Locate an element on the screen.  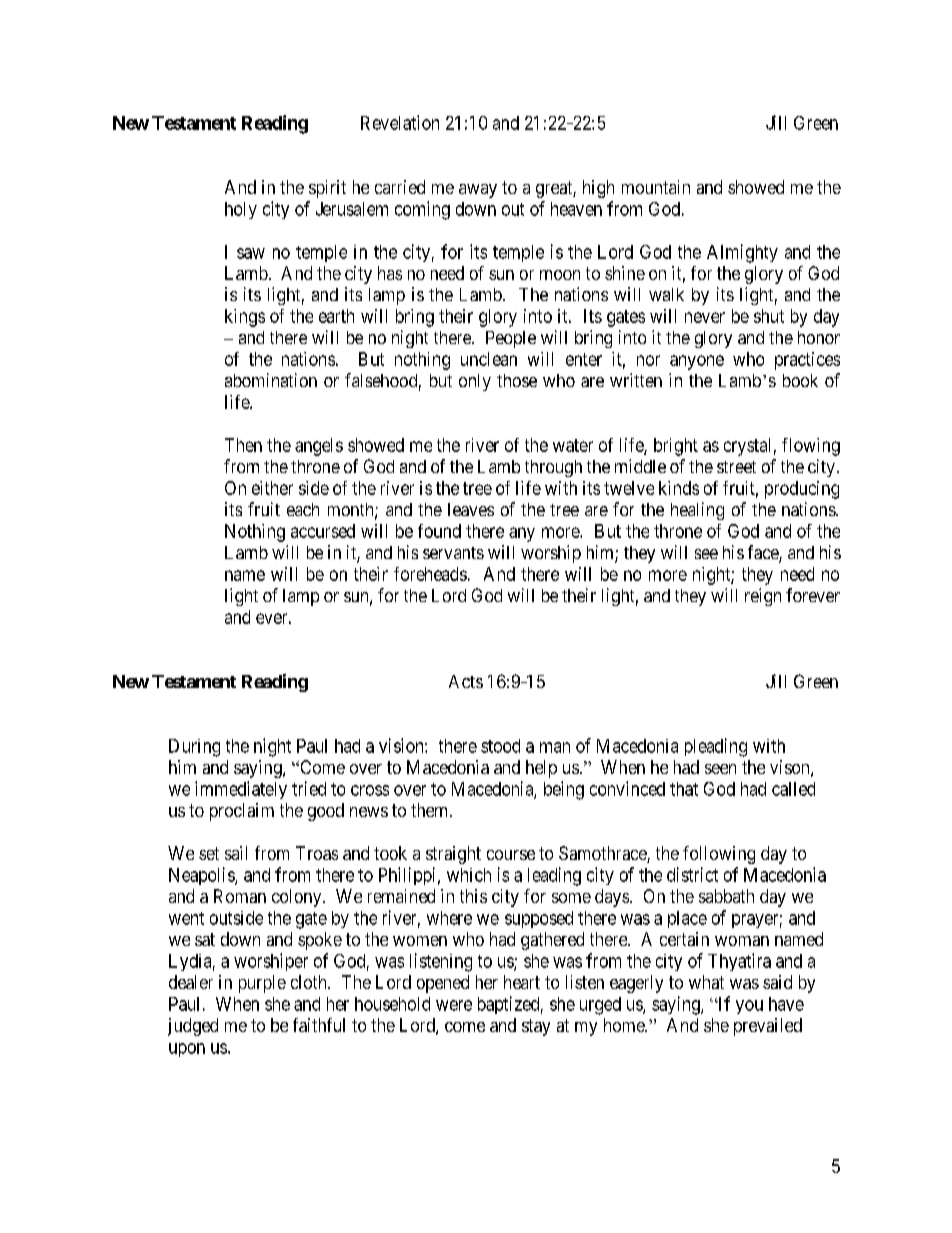
purple is located at coordinates (262, 984).
